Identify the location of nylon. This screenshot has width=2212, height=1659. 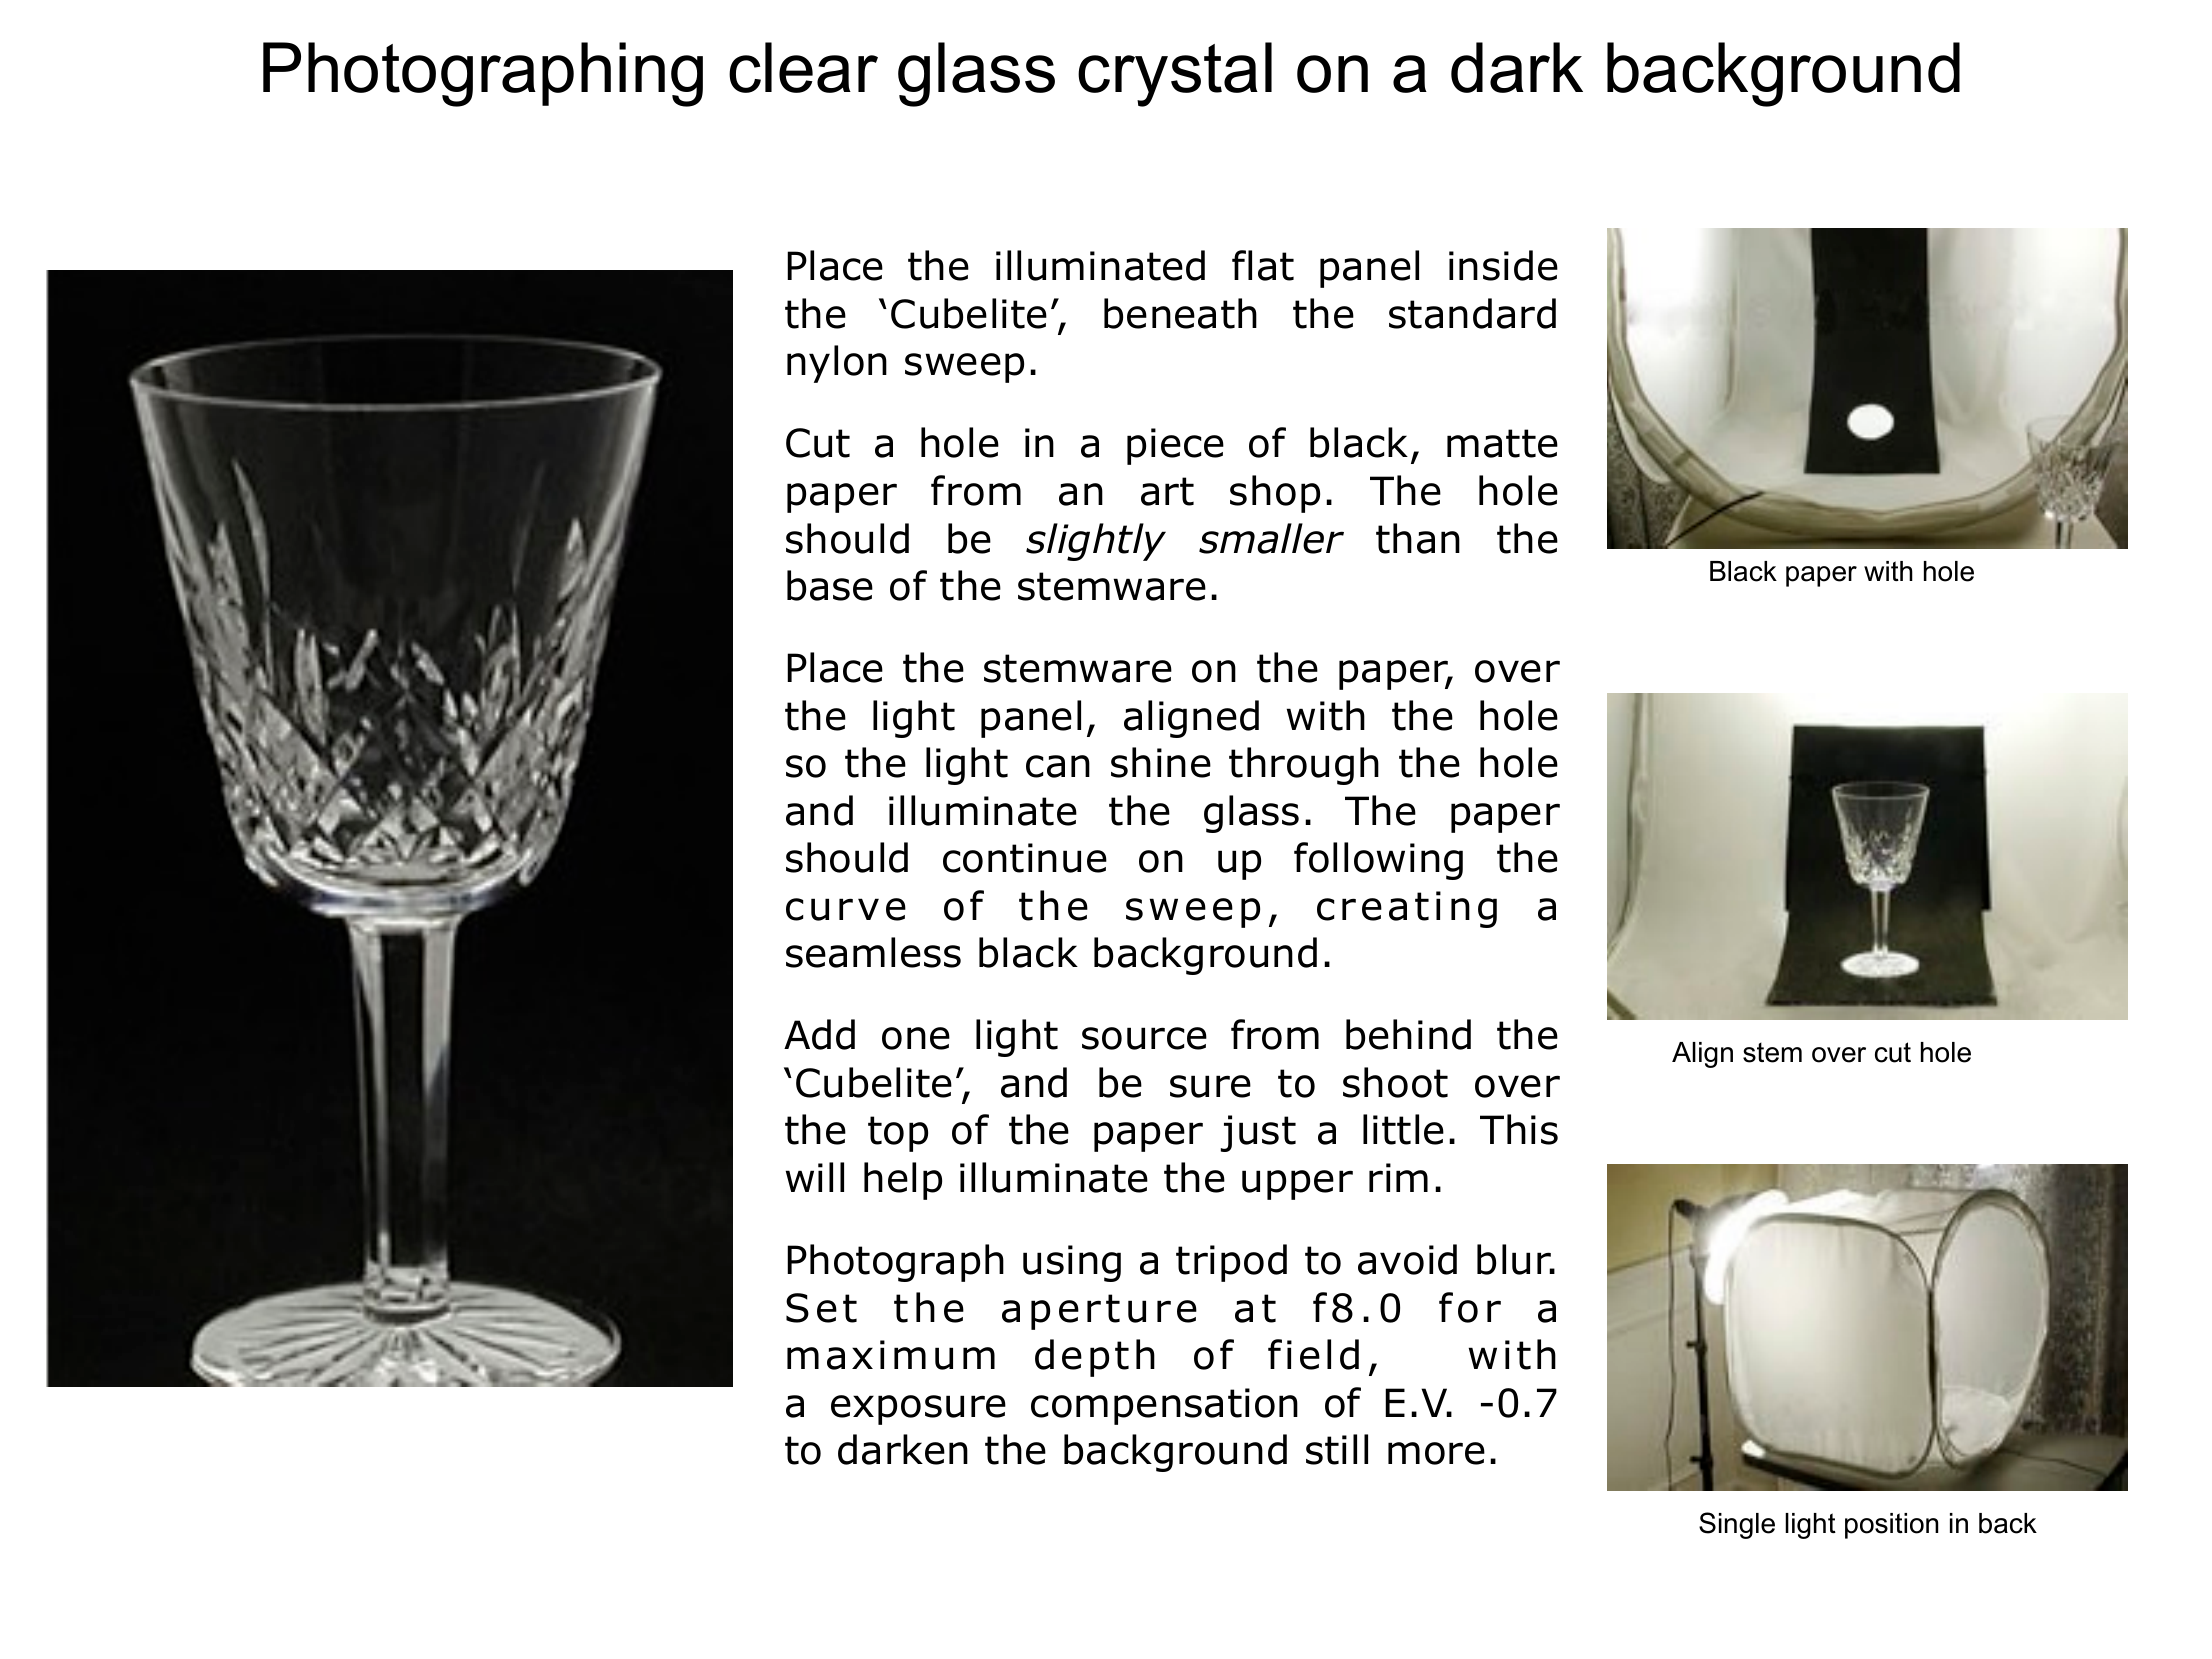
(837, 364).
